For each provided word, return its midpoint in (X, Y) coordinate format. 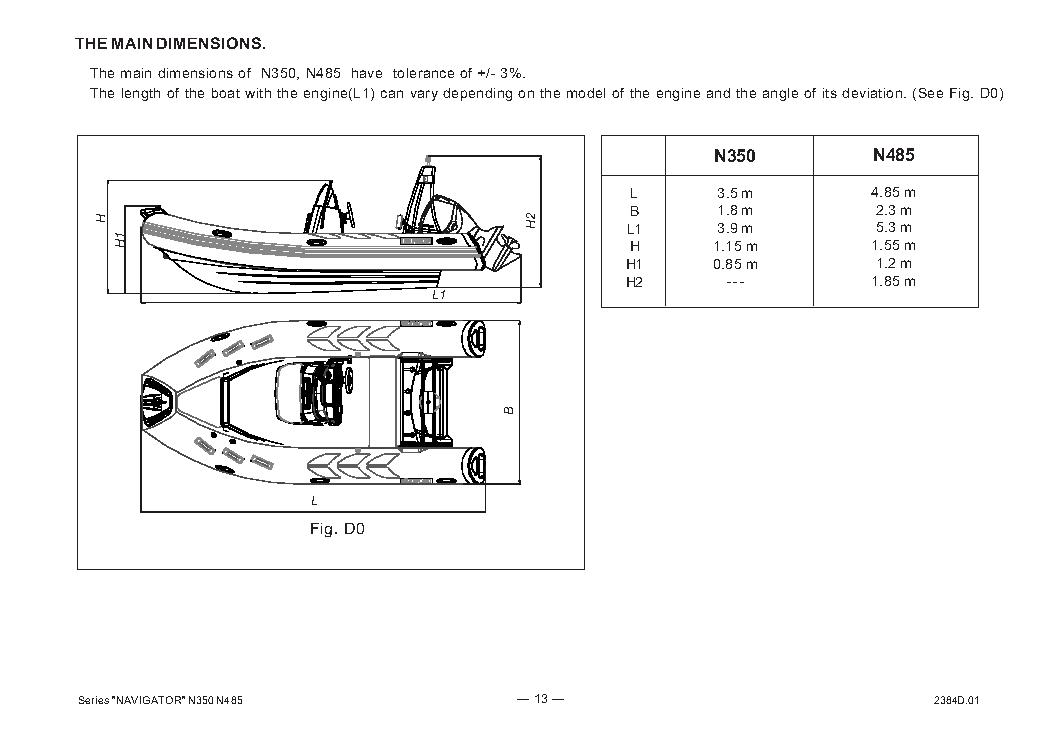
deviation (873, 93)
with (258, 93)
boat (226, 93)
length (141, 94)
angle (780, 94)
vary (424, 95)
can (392, 94)
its (830, 93)
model (586, 93)
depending (477, 94)
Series (94, 700)
